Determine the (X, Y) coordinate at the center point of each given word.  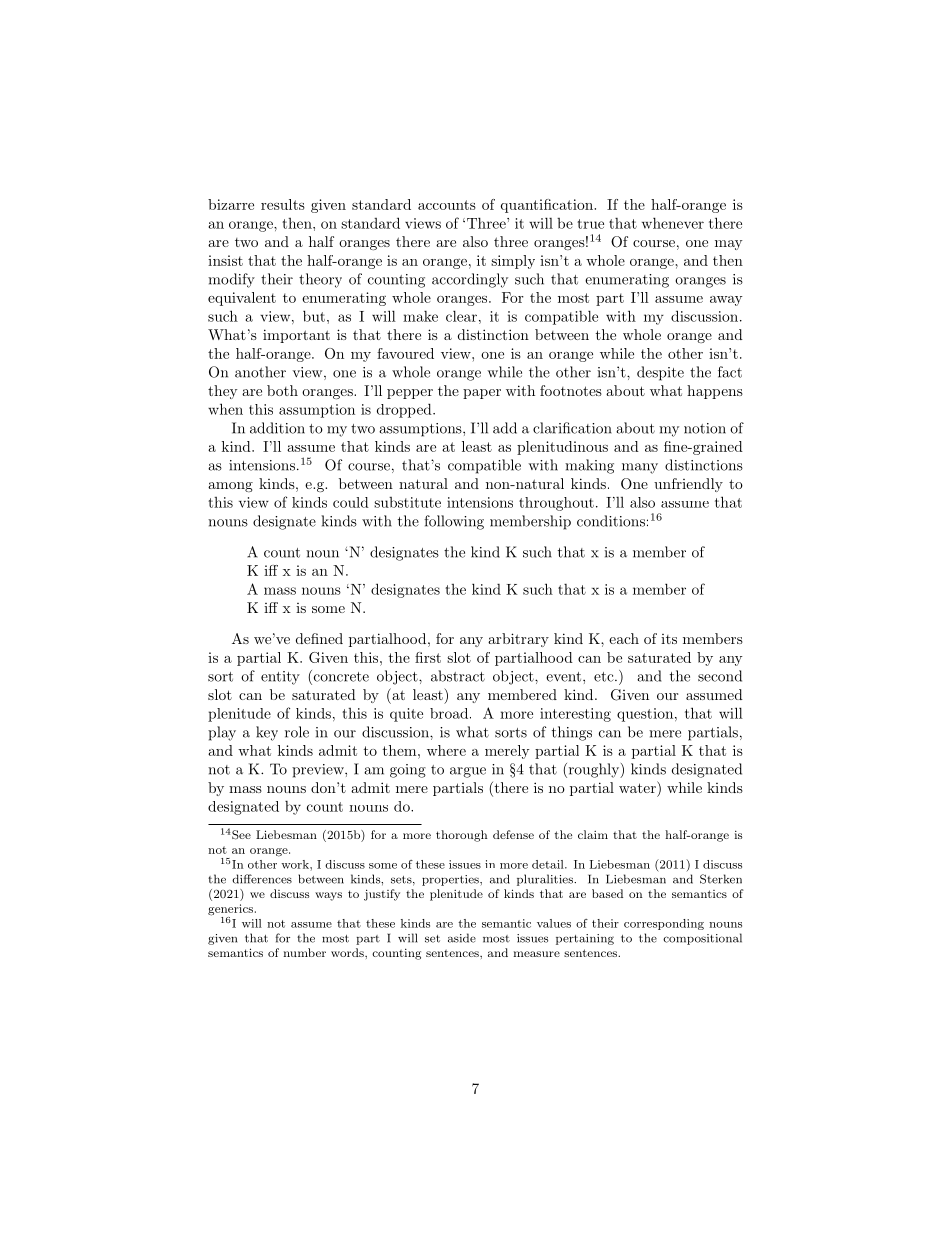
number (304, 952)
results (283, 204)
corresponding (664, 924)
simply (513, 262)
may (729, 245)
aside (462, 938)
